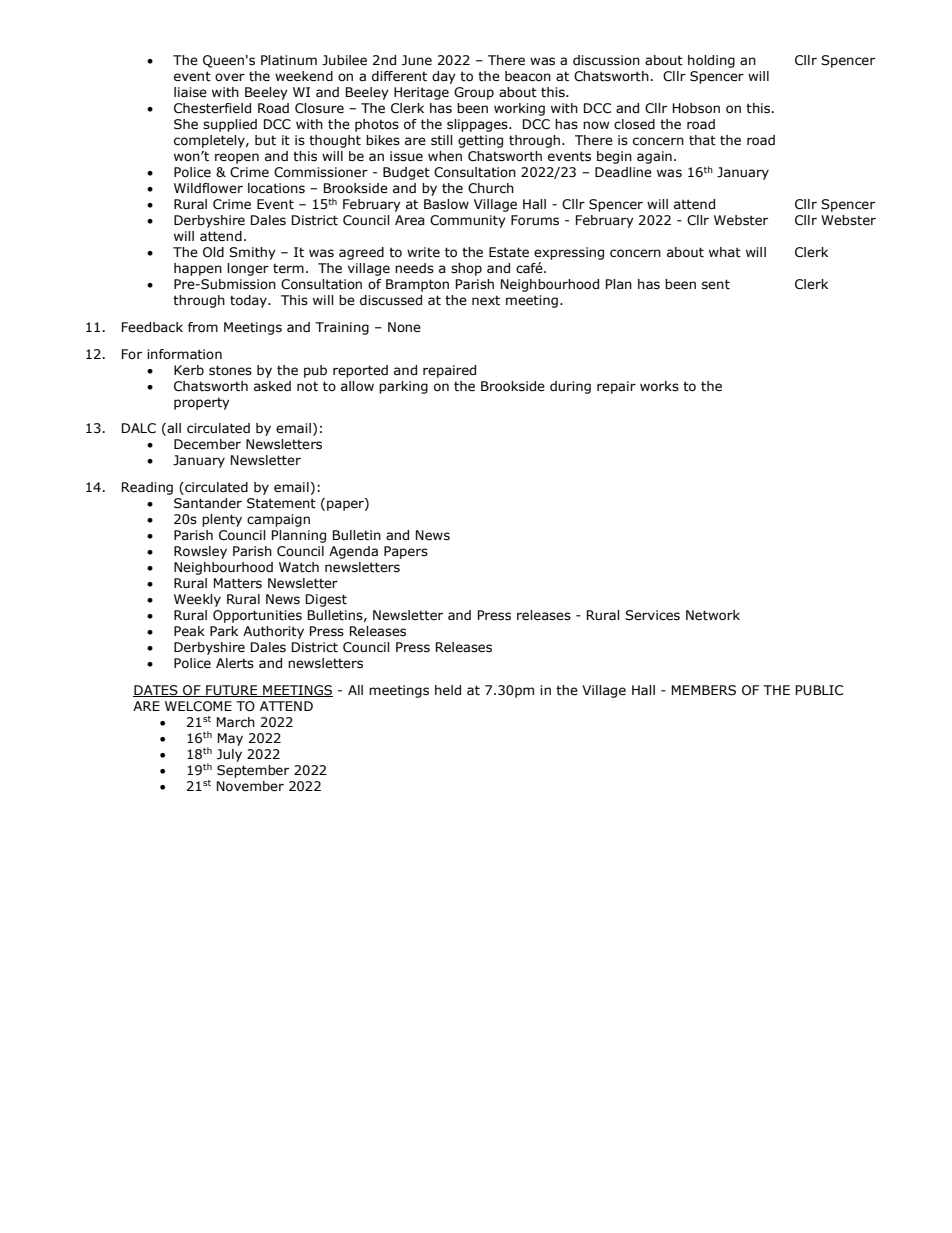  Describe the element at coordinates (474, 93) in the page. I see `Group` at that location.
